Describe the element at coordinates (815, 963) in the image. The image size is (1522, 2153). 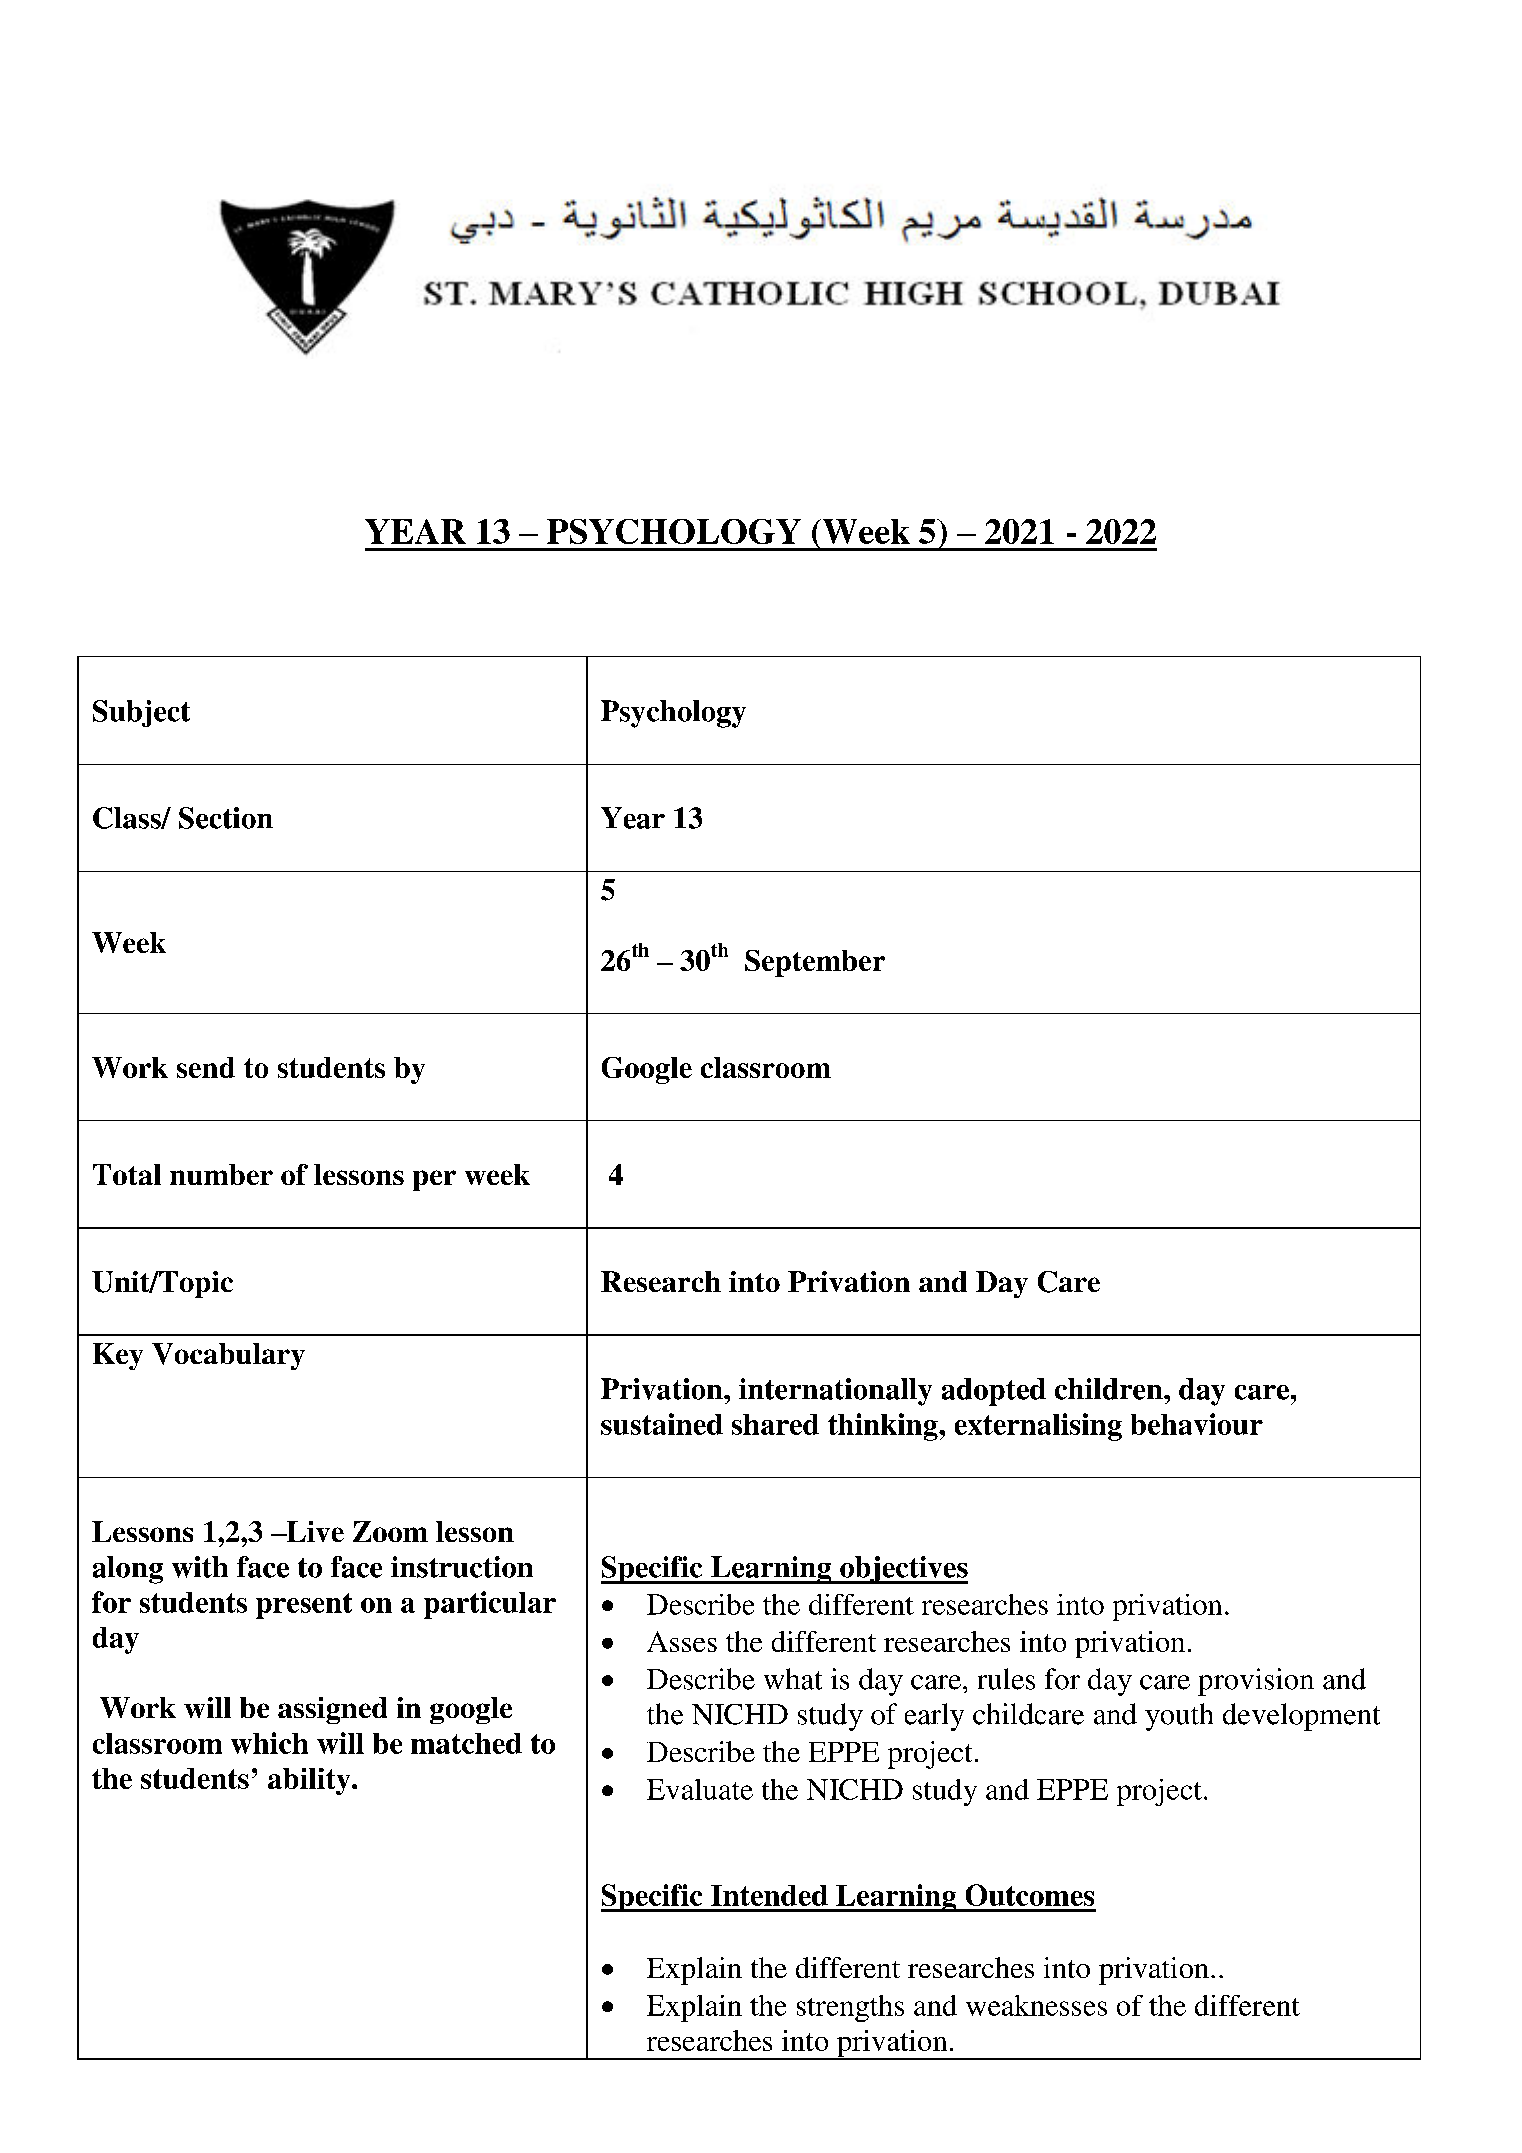
I see `September` at that location.
